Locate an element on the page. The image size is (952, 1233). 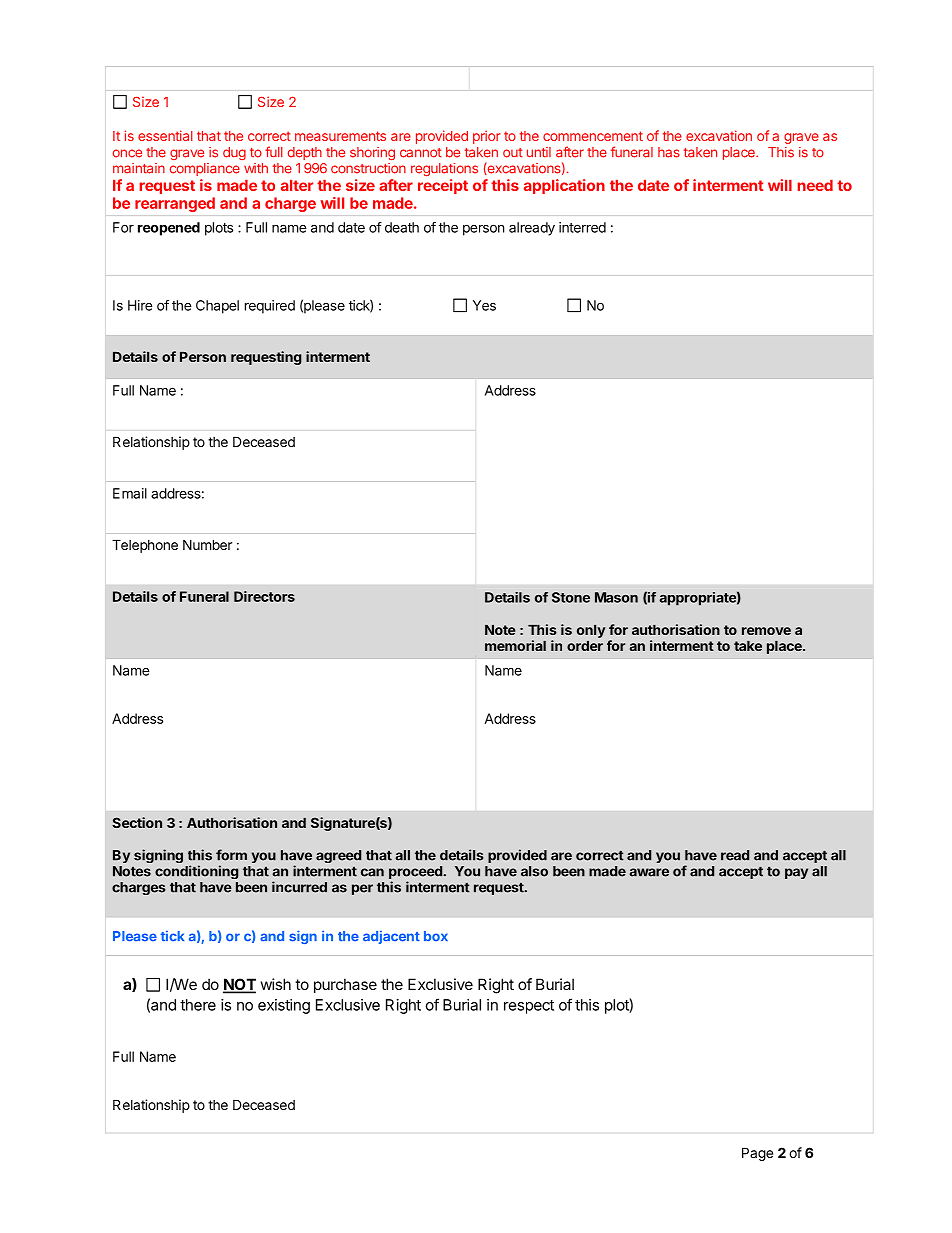
Number is located at coordinates (207, 544).
